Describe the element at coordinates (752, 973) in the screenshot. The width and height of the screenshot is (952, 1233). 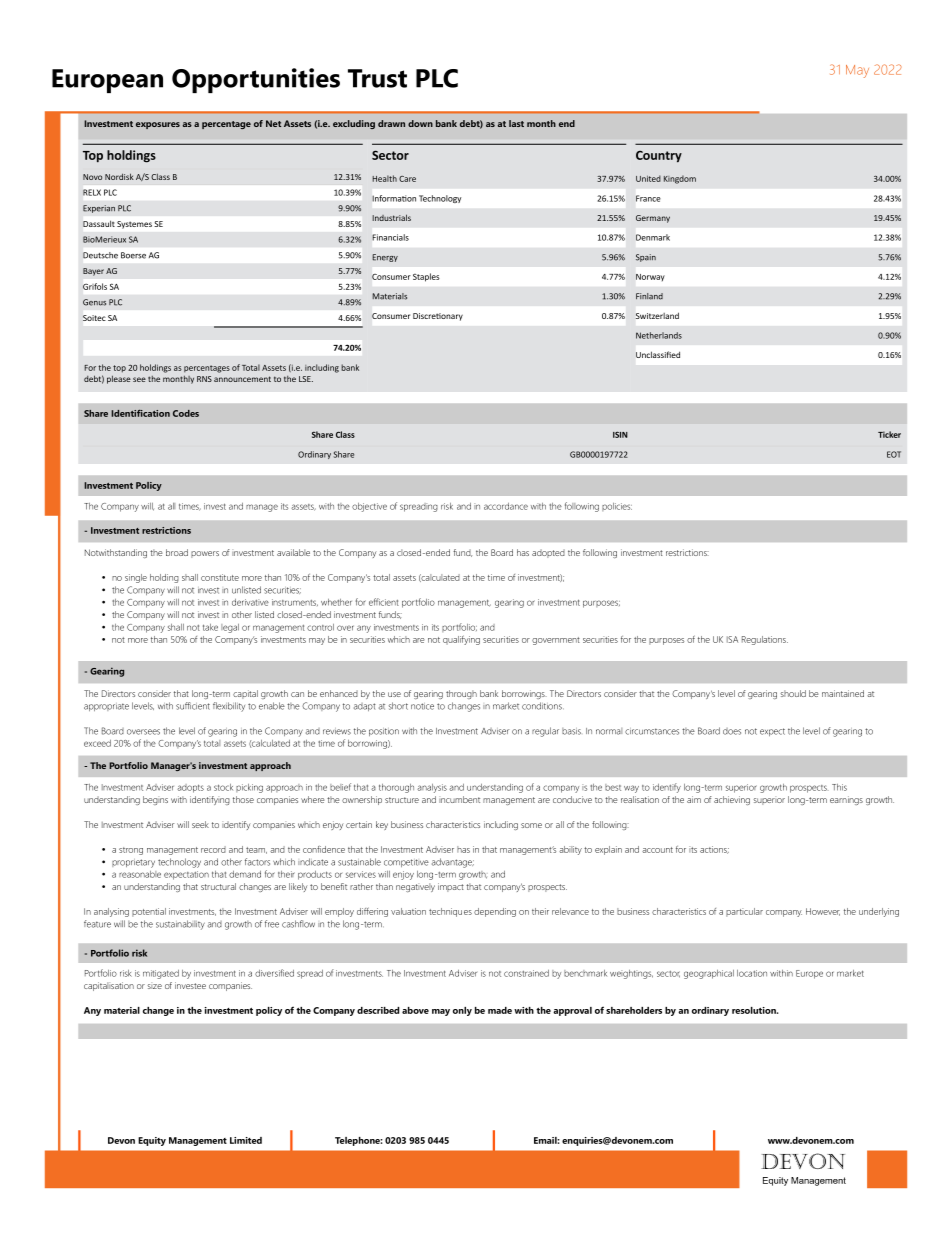
I see `location` at that location.
